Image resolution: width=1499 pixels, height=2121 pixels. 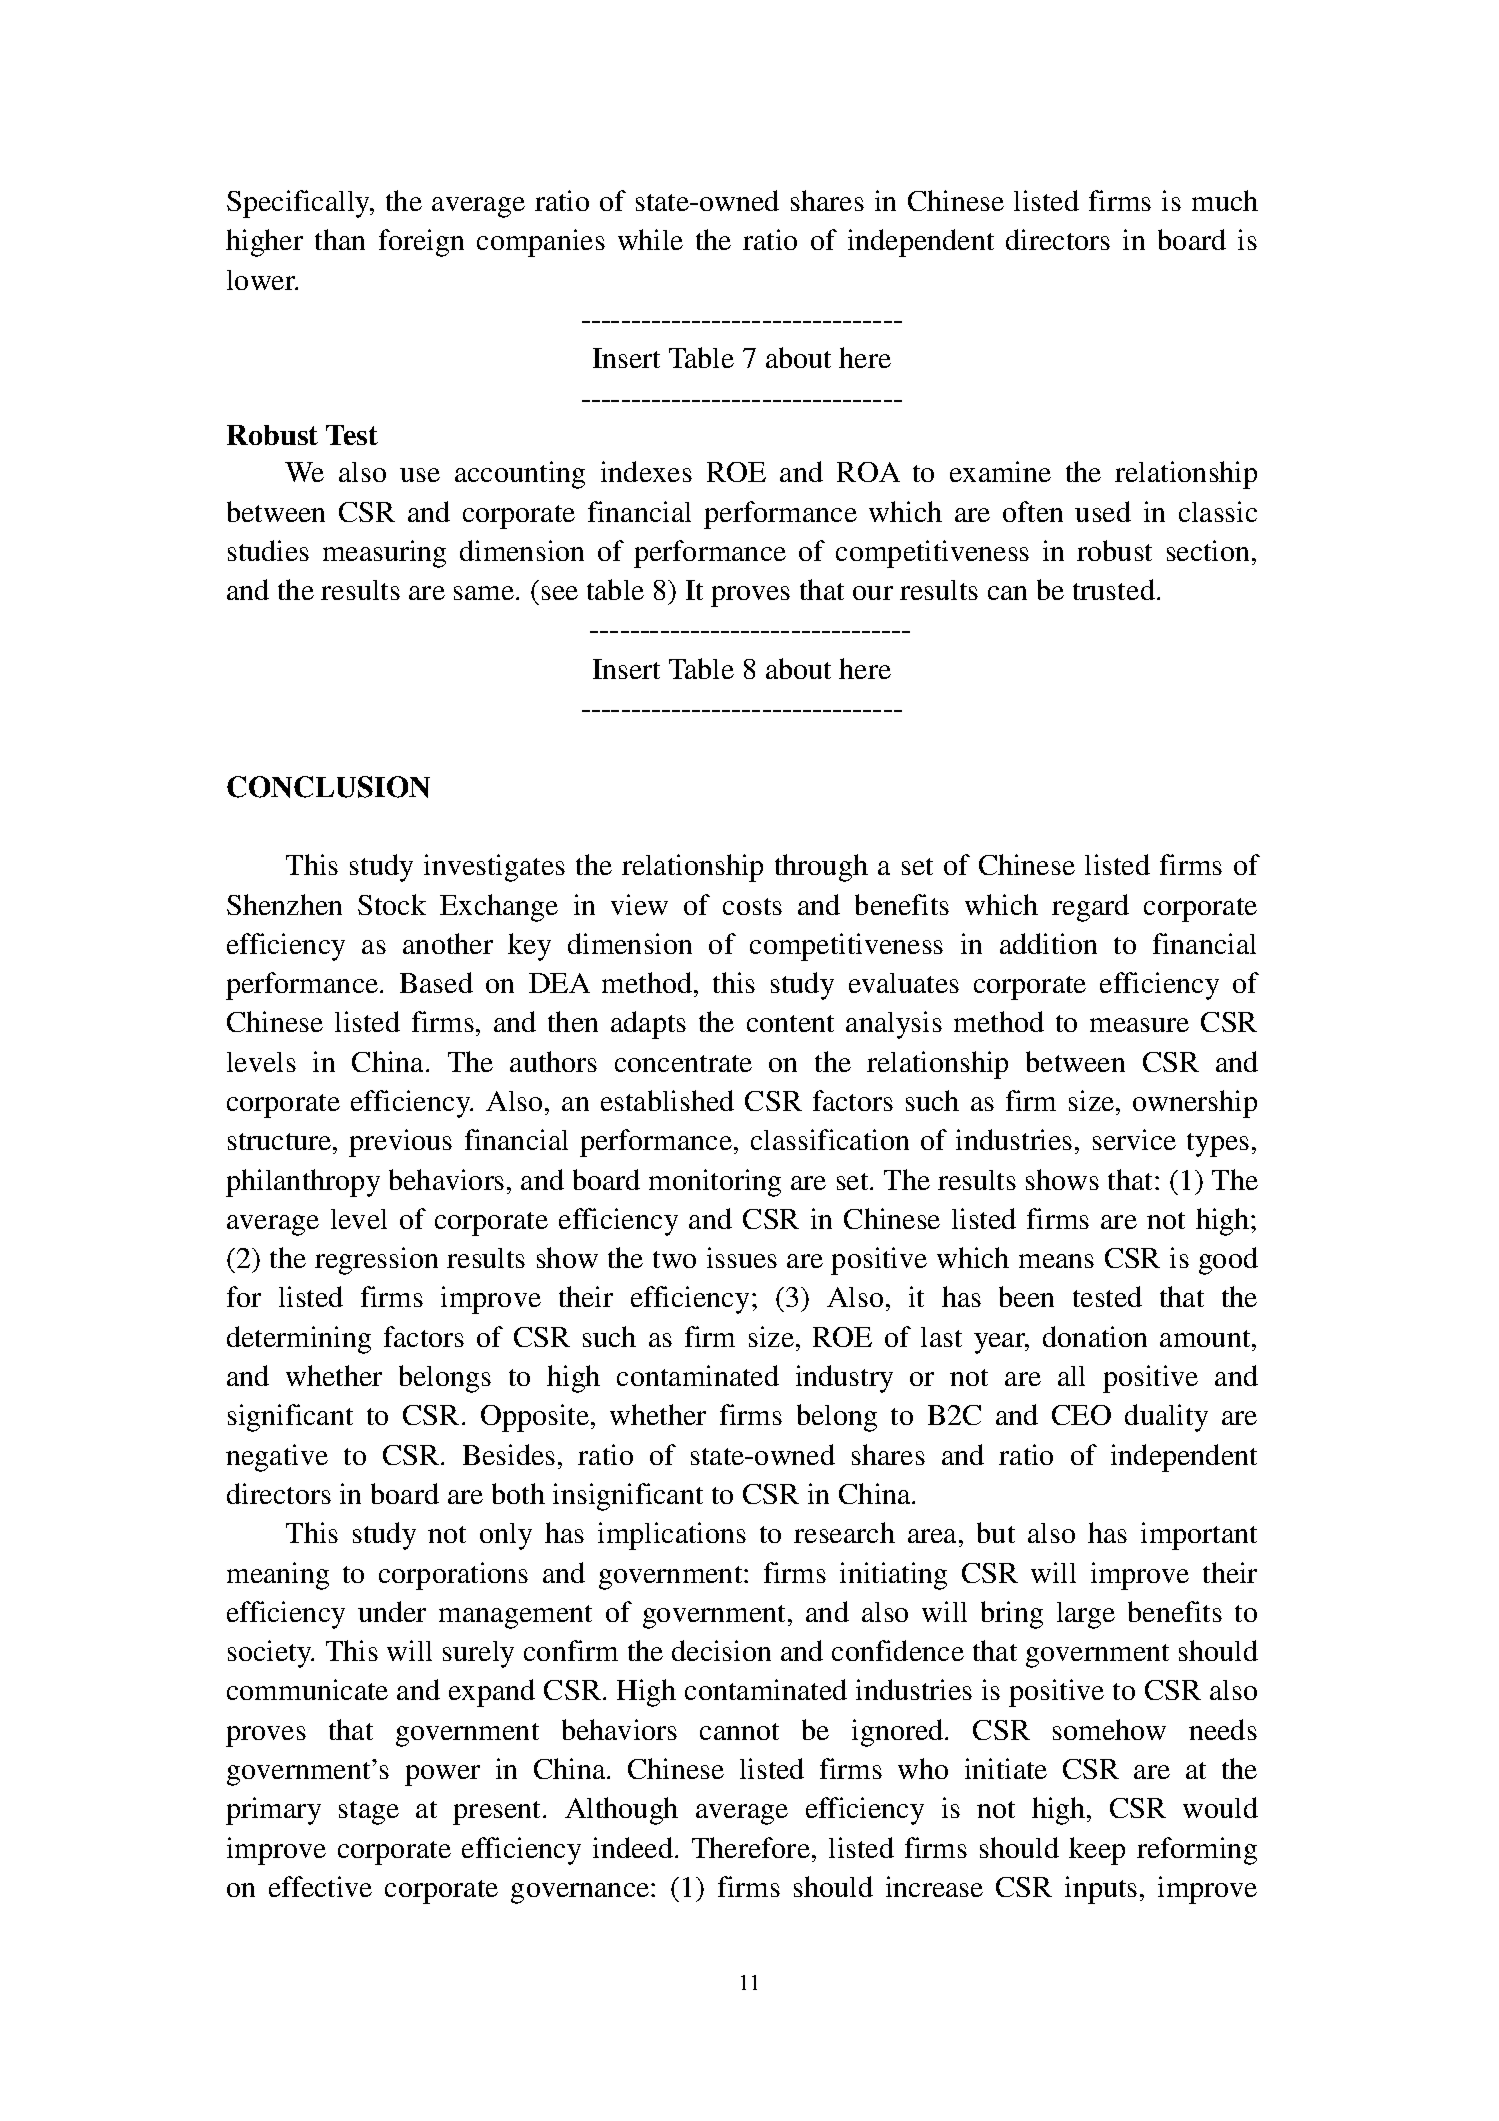 What do you see at coordinates (1134, 1139) in the document?
I see `service` at bounding box center [1134, 1139].
